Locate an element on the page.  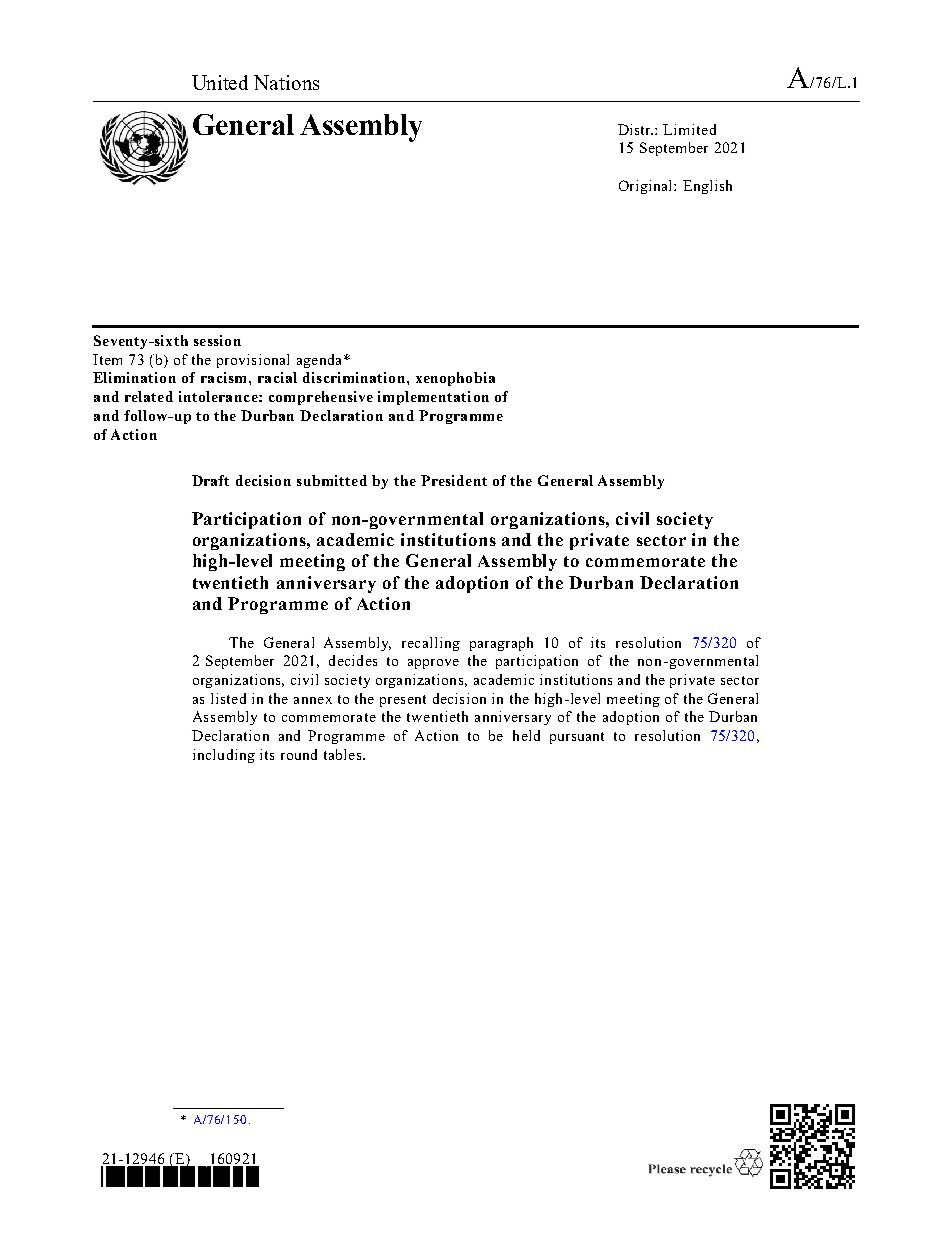
submitted is located at coordinates (332, 480).
